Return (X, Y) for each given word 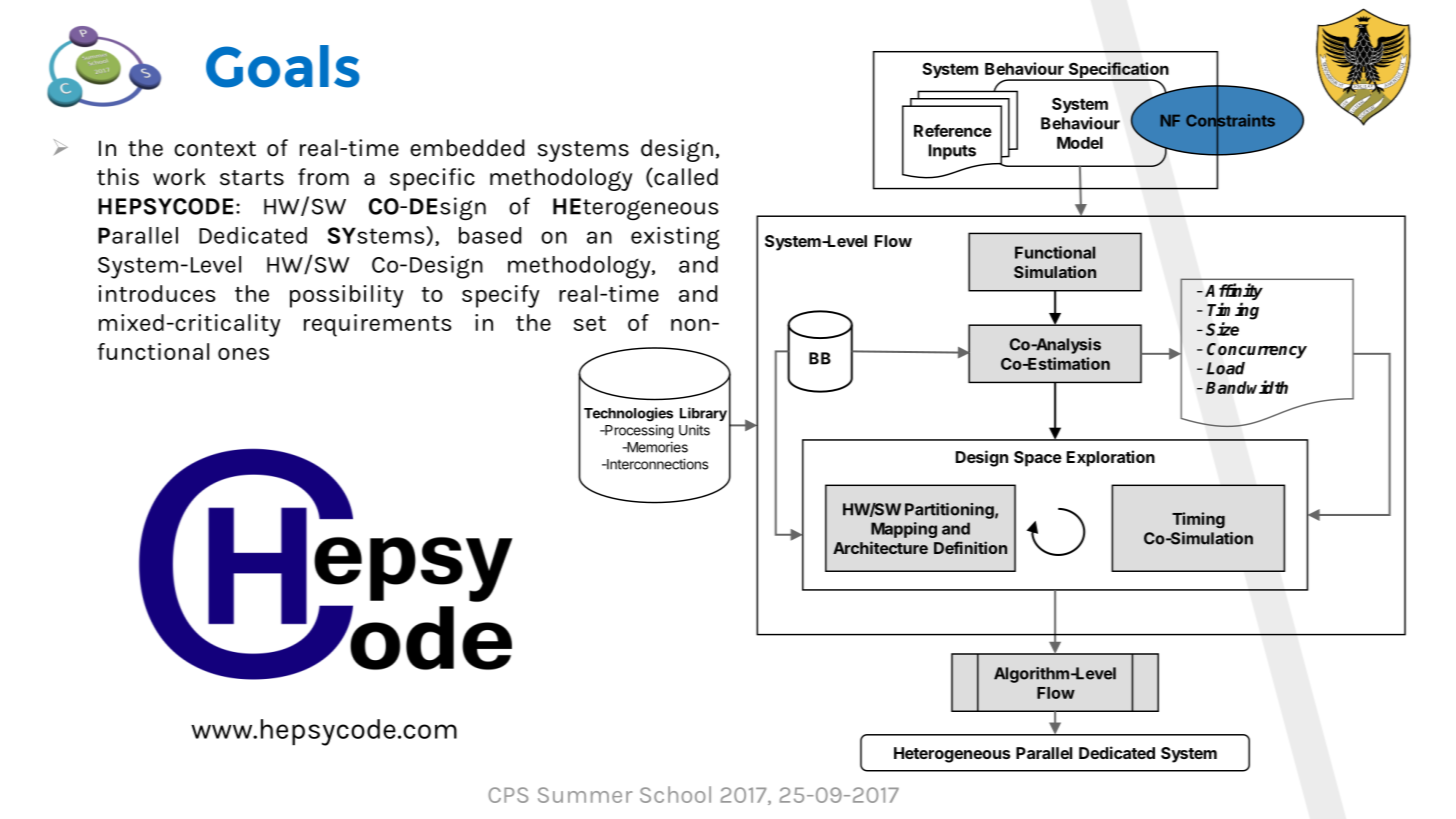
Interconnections (656, 464)
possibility (347, 296)
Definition (970, 547)
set (590, 323)
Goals (283, 66)
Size (1222, 329)
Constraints (1230, 120)
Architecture (880, 547)
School (675, 794)
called (685, 177)
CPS (508, 795)
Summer (585, 795)
